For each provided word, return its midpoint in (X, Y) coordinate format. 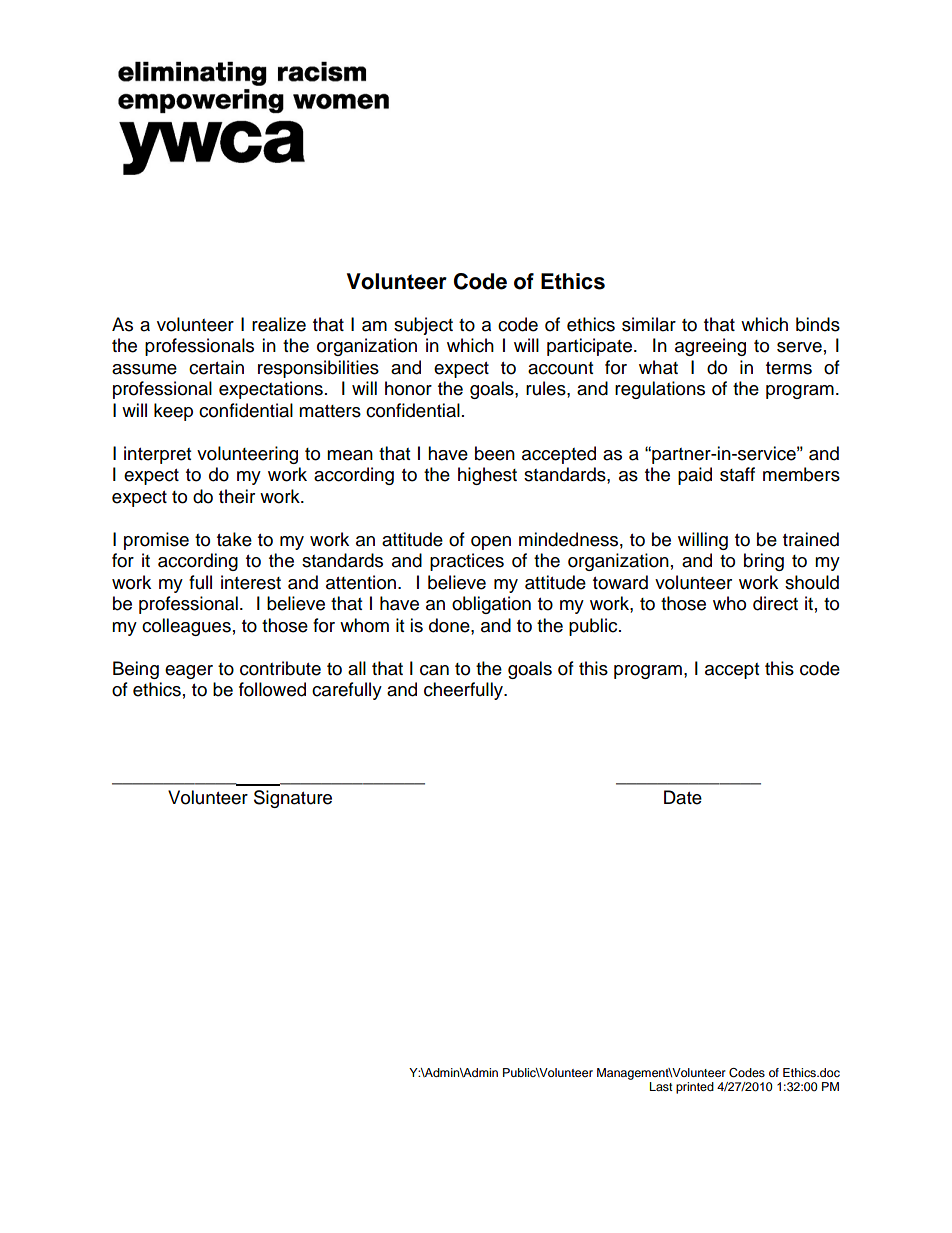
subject (423, 326)
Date (683, 797)
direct (775, 603)
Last (661, 1086)
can (434, 670)
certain (216, 367)
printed (695, 1088)
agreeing (710, 347)
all (357, 668)
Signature (293, 799)
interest (251, 582)
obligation (491, 605)
